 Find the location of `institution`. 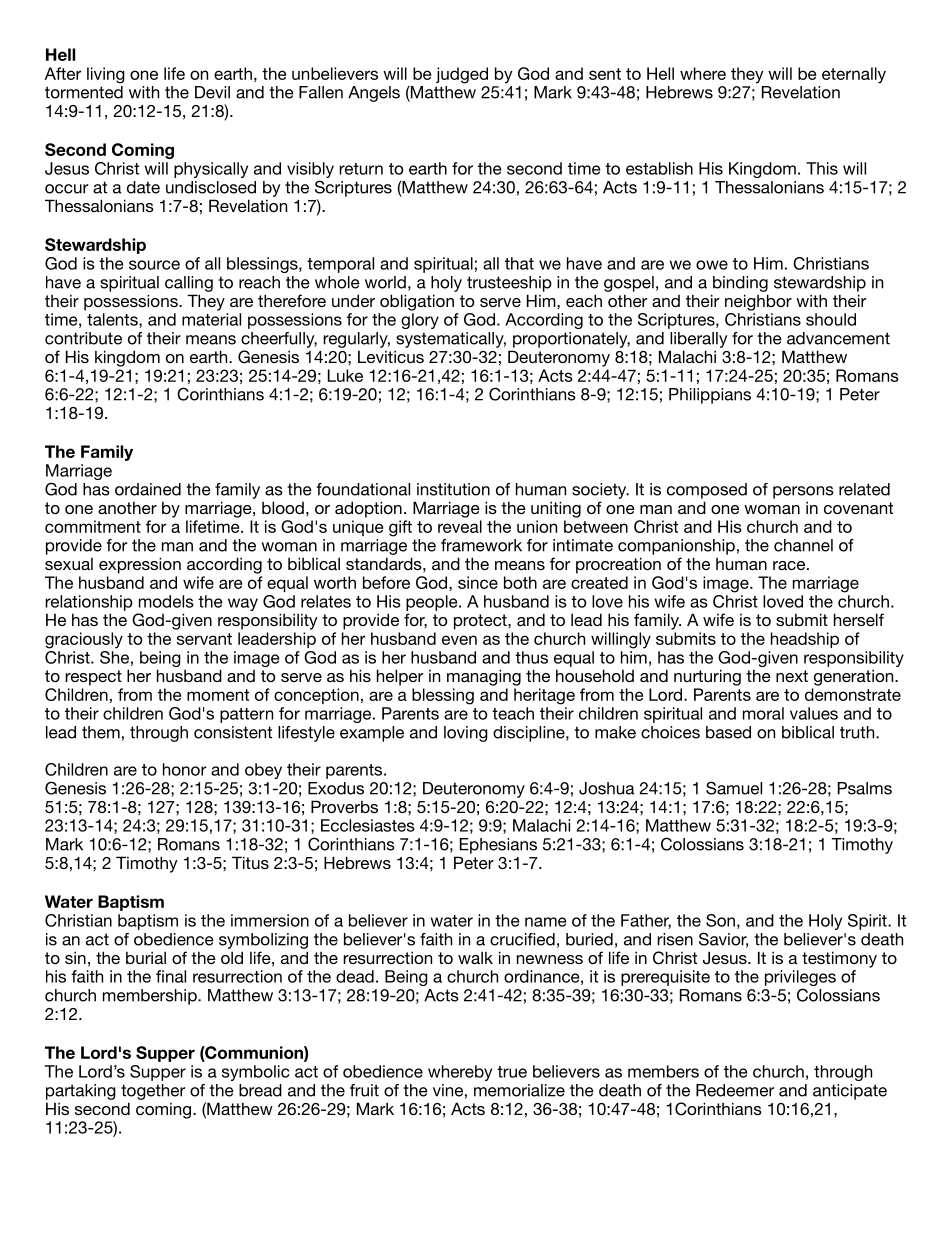

institution is located at coordinates (453, 489).
